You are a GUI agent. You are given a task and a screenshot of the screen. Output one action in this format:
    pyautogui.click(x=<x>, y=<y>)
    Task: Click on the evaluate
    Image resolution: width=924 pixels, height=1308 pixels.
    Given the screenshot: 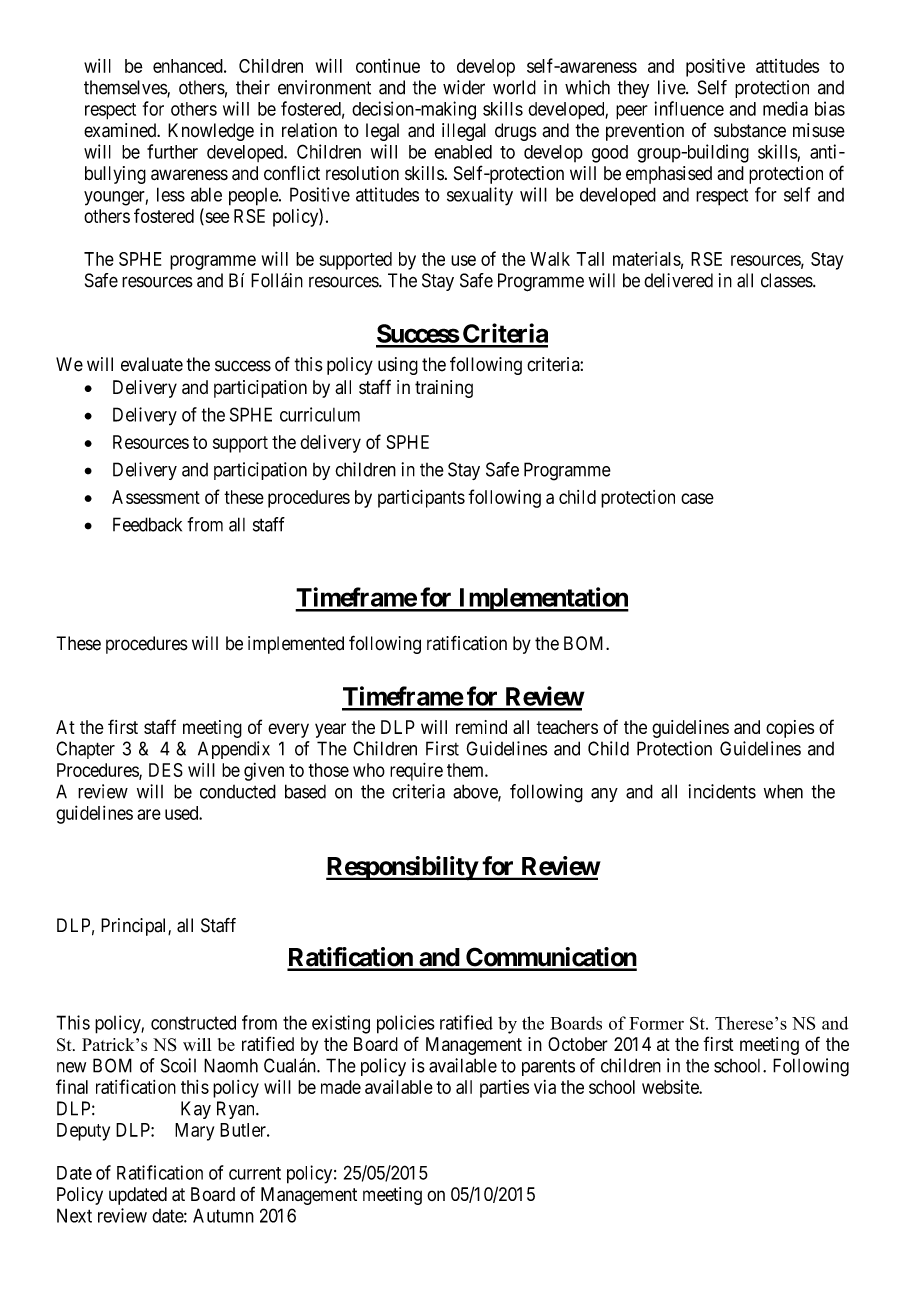 What is the action you would take?
    pyautogui.click(x=152, y=364)
